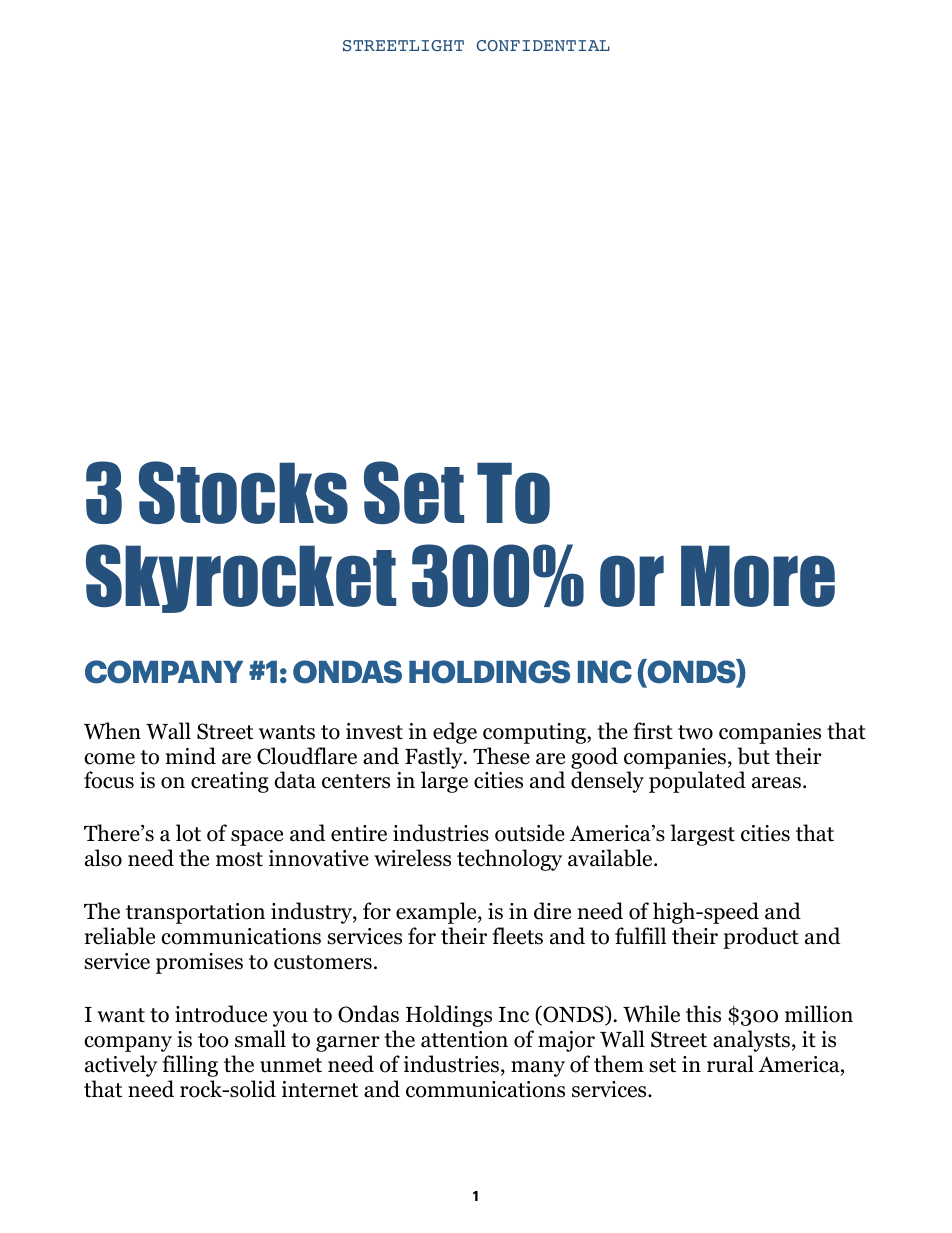  Describe the element at coordinates (190, 1066) in the image. I see `filling` at that location.
